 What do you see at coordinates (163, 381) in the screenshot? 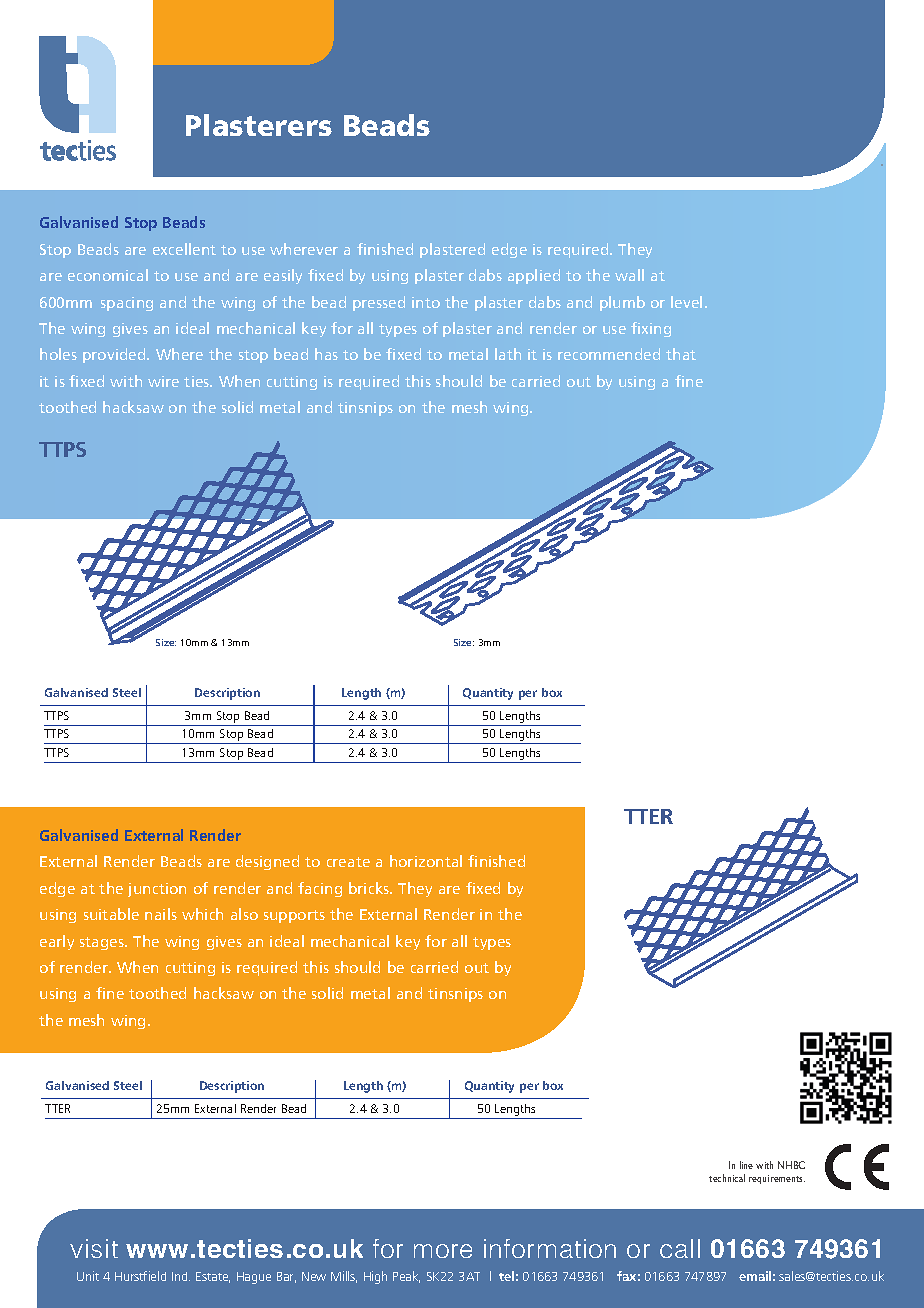
I see `wire` at bounding box center [163, 381].
